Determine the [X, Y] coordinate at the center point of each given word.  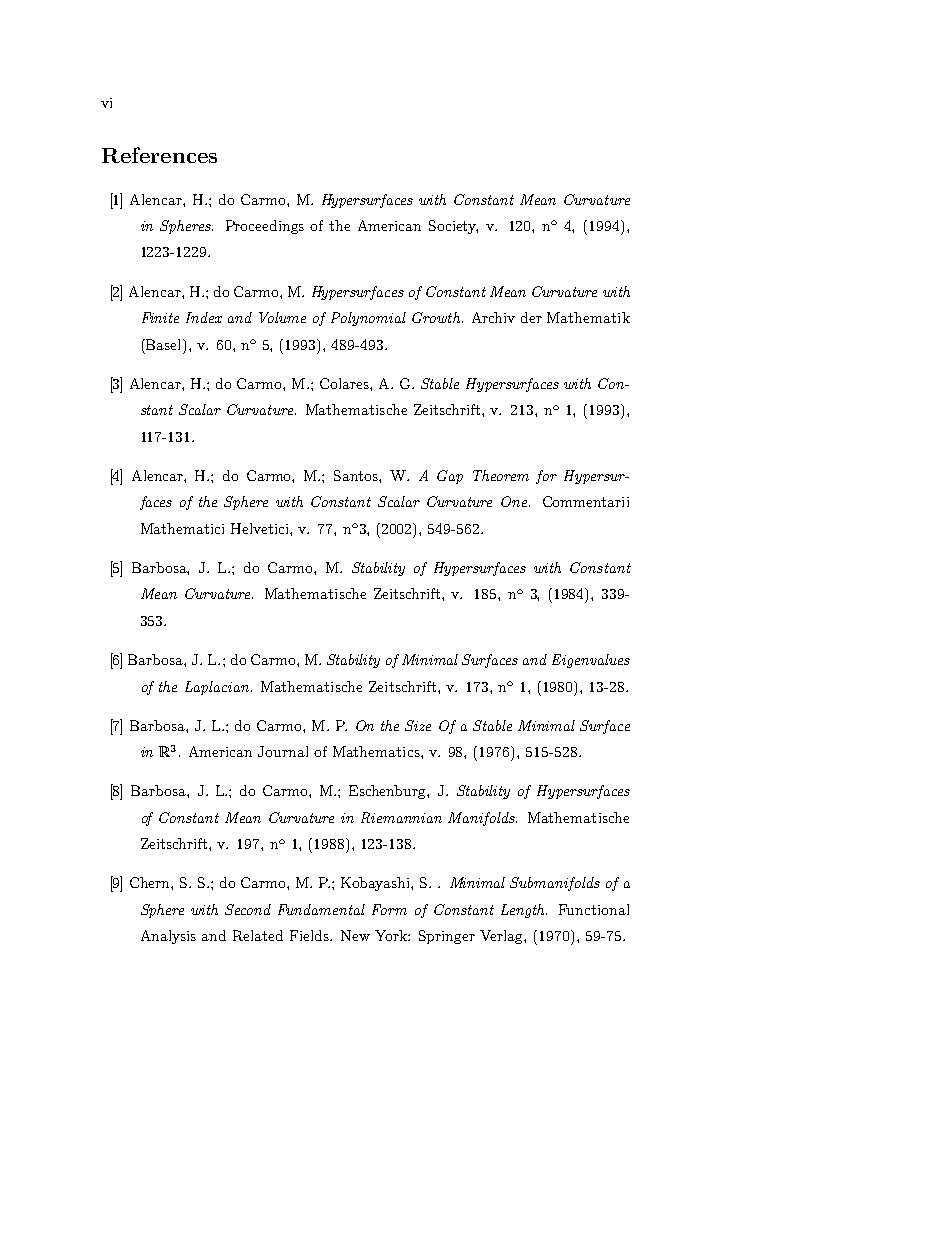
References [159, 155]
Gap [450, 477]
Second [248, 909]
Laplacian [217, 688]
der [531, 317]
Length [524, 911]
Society [453, 227]
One [514, 501]
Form [389, 909]
